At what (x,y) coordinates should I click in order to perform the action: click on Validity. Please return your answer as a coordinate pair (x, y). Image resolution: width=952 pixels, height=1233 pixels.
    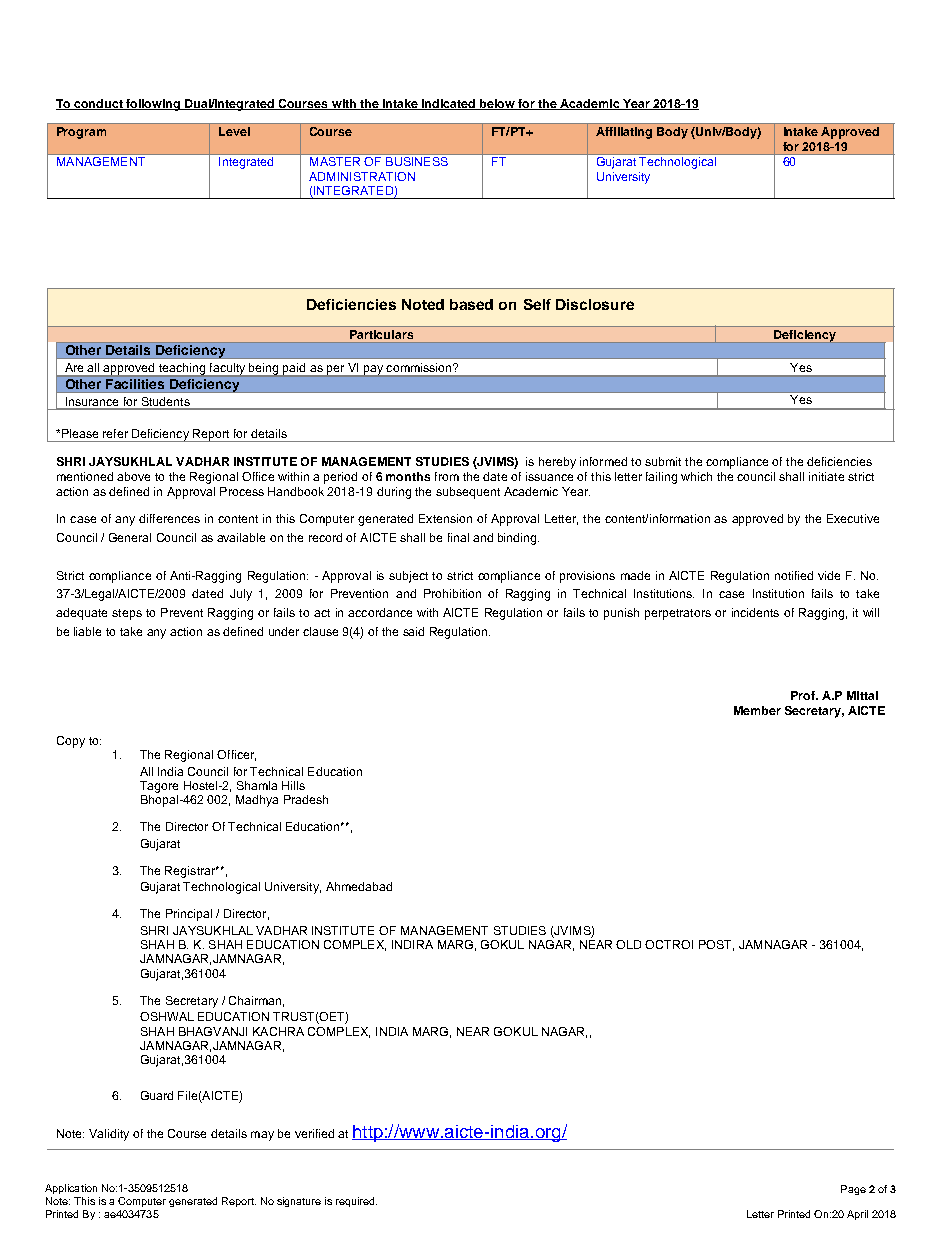
    Looking at the image, I should click on (109, 1135).
